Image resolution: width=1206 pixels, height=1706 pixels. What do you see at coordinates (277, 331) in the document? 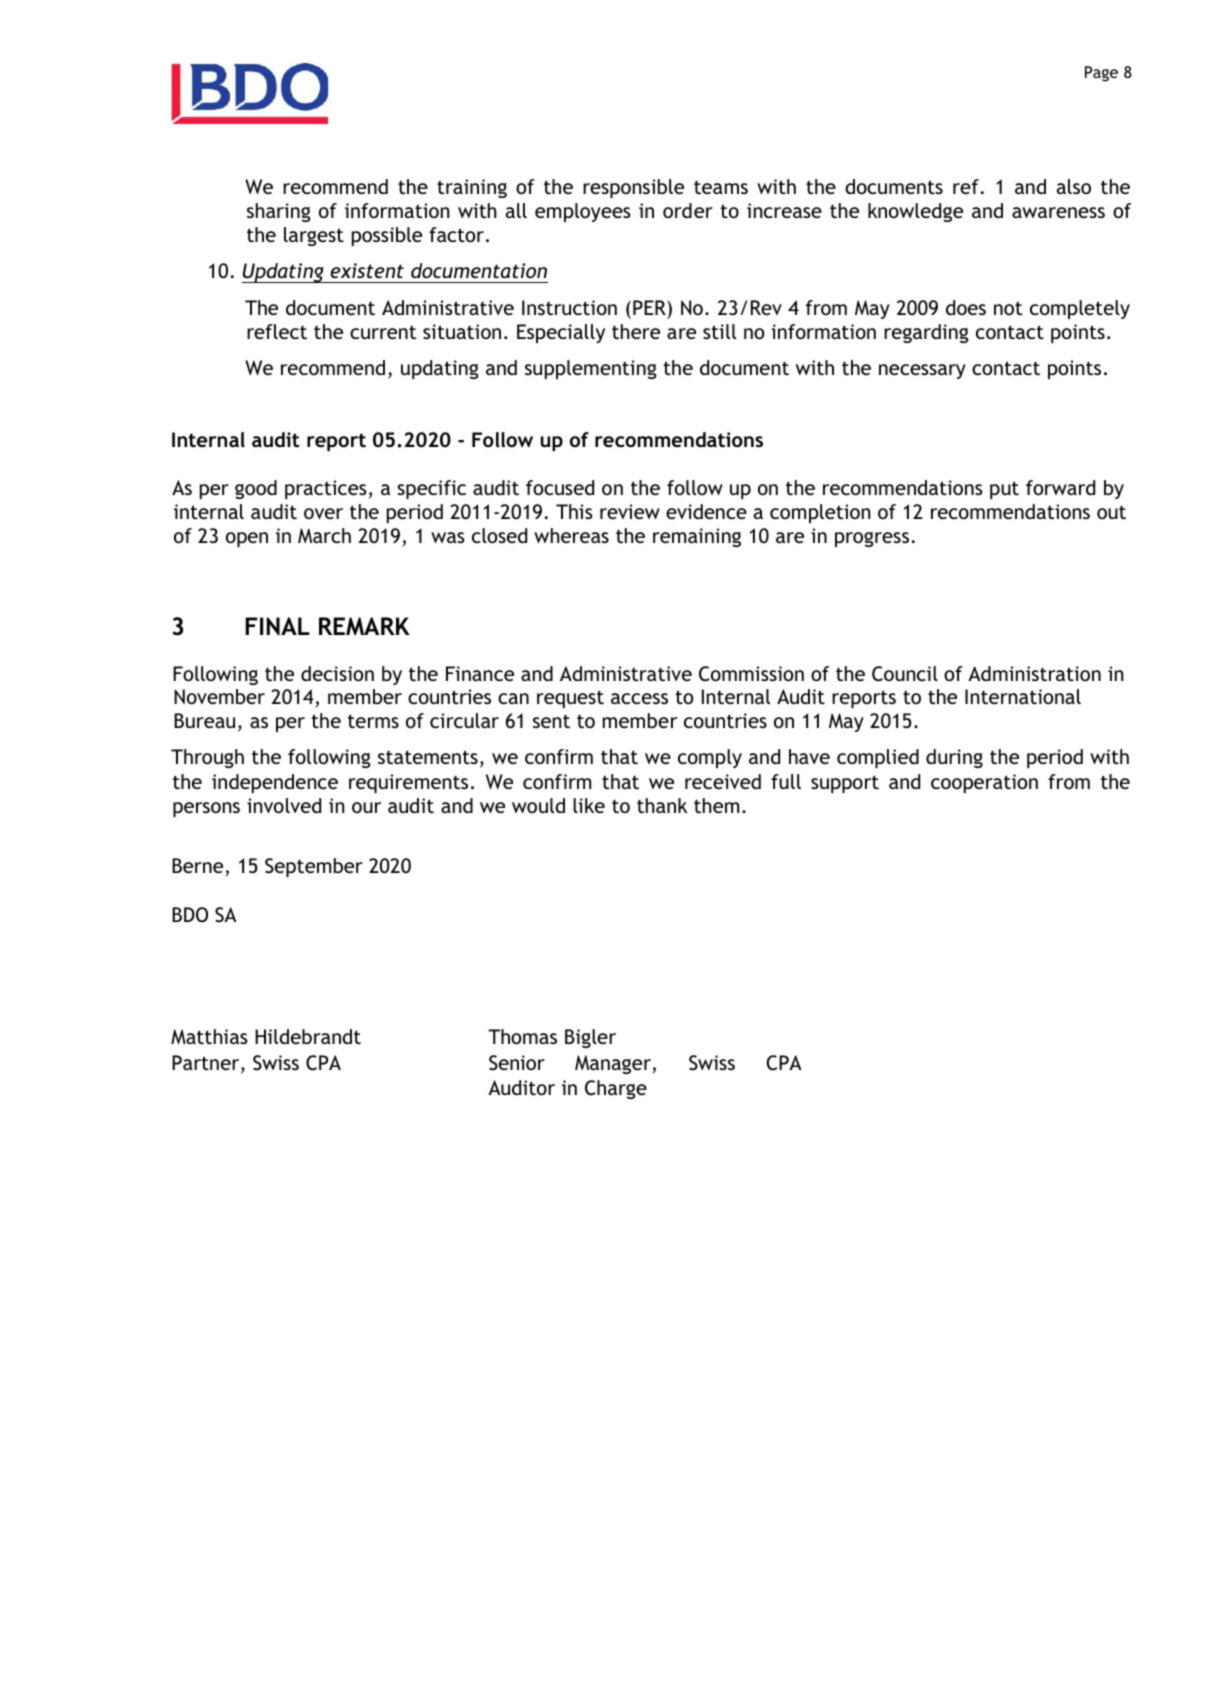
I see `reflect` at bounding box center [277, 331].
